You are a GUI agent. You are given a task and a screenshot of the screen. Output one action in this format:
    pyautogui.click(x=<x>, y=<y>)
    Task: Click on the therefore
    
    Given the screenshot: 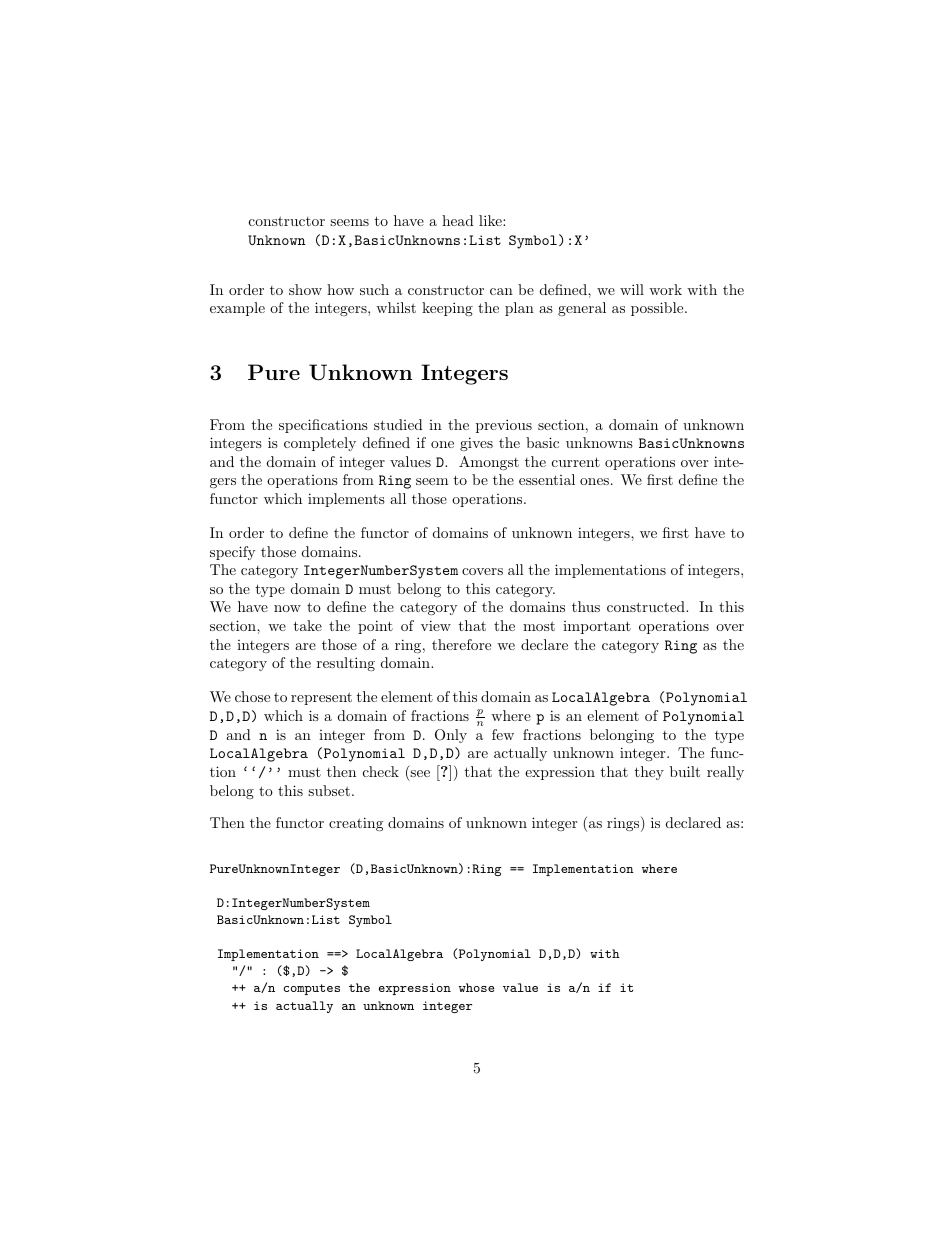 What is the action you would take?
    pyautogui.click(x=461, y=644)
